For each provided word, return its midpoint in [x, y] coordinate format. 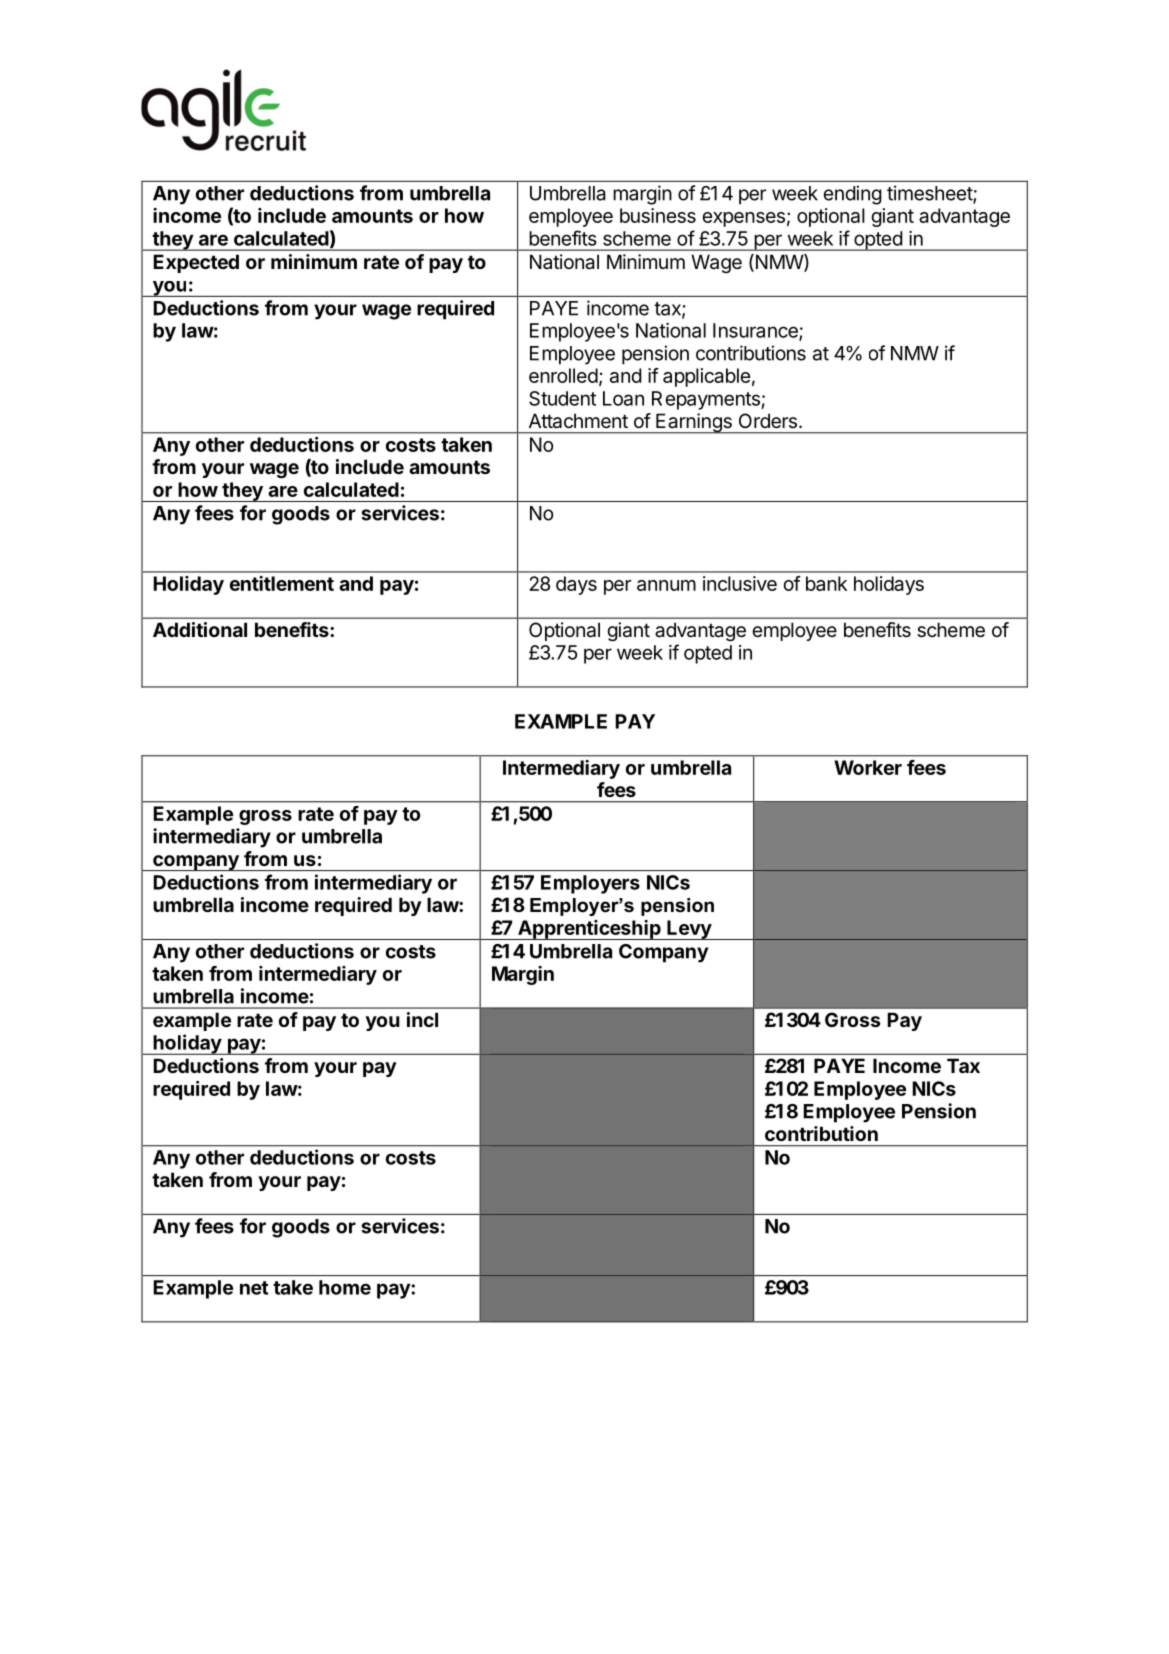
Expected [196, 263]
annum [666, 585]
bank [826, 583]
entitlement [282, 583]
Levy [689, 930]
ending [853, 195]
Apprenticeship [589, 930]
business [658, 215]
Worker [868, 767]
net [254, 1288]
